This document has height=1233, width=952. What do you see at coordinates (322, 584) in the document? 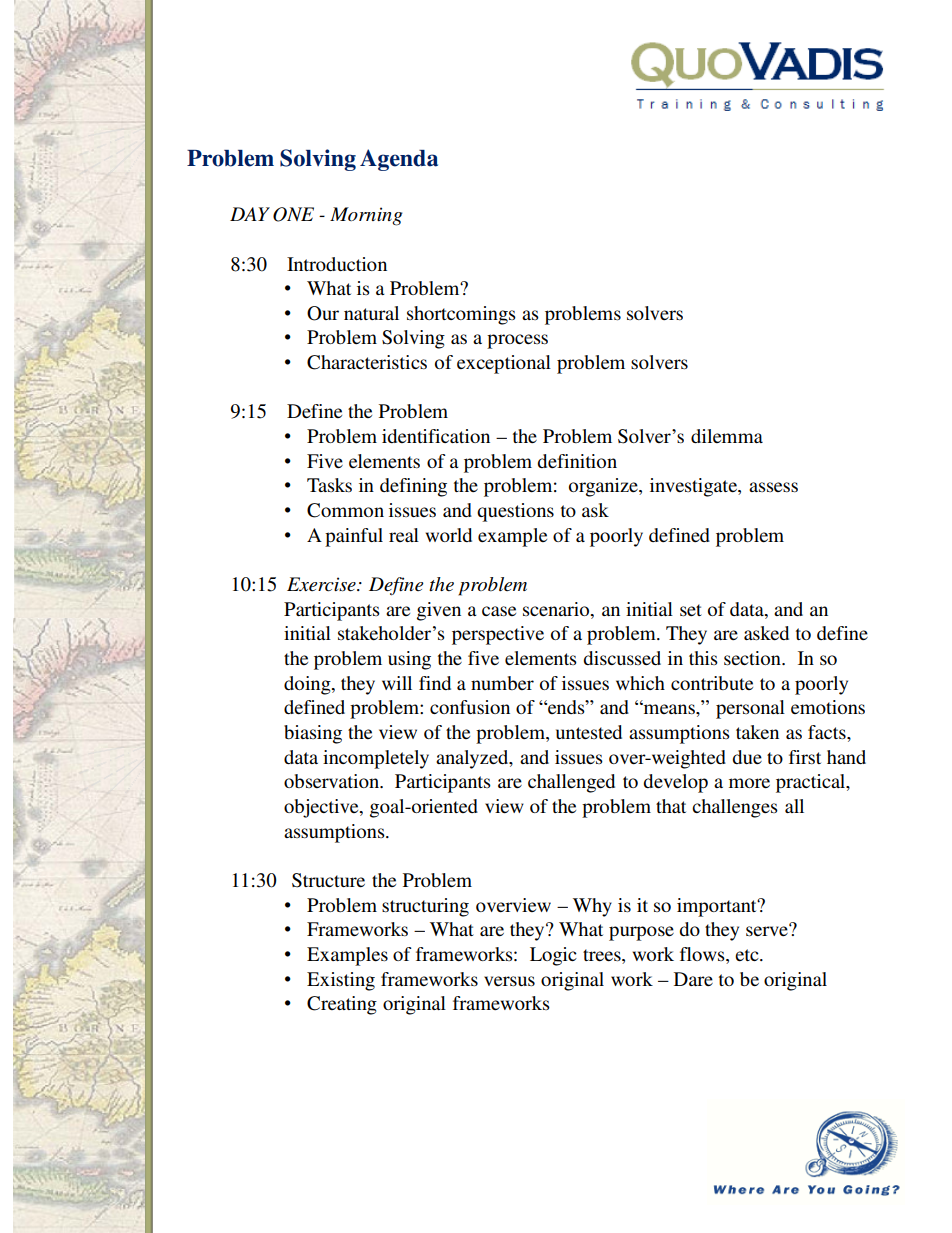
I see `Exercise` at bounding box center [322, 584].
